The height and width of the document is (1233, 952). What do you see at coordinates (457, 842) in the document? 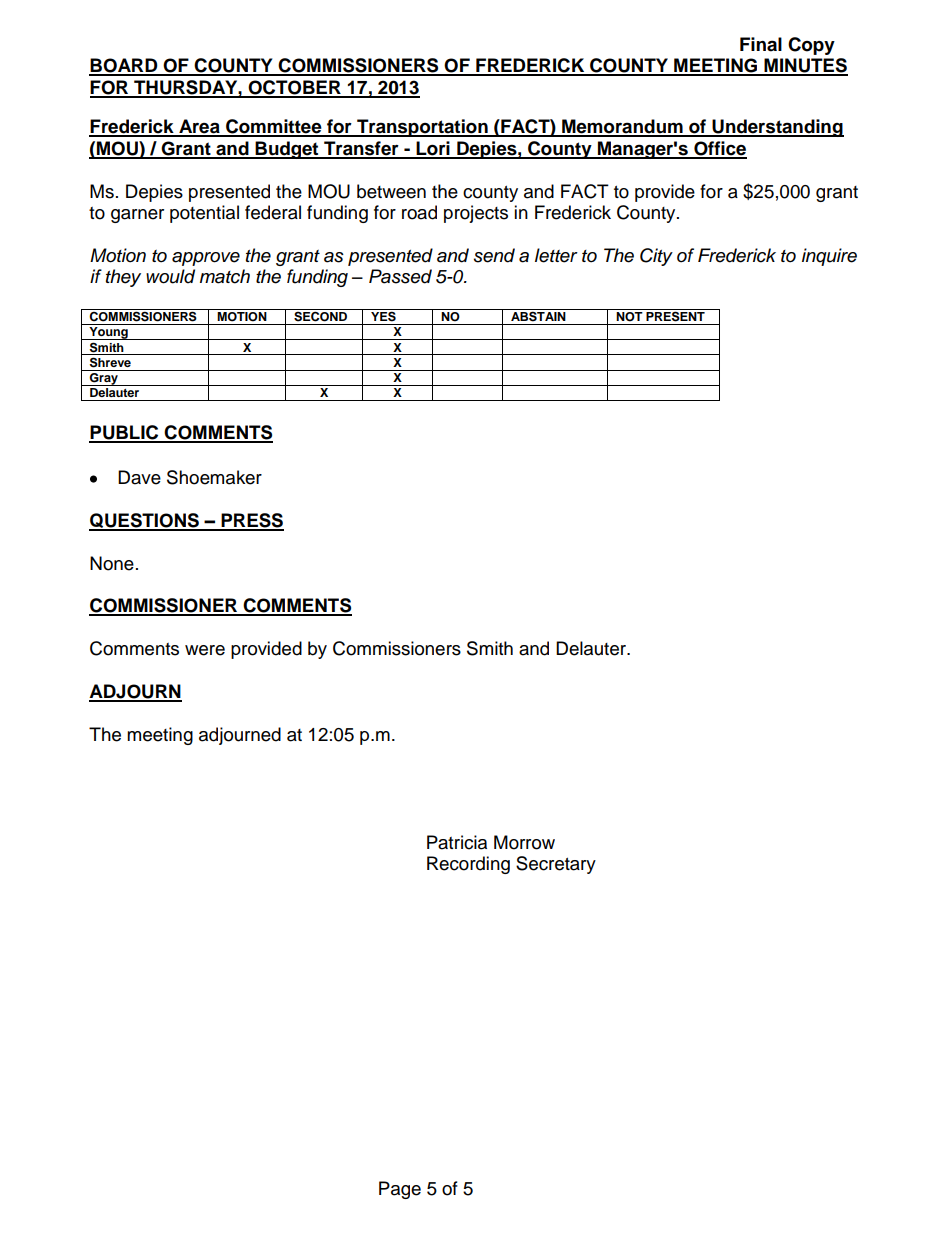
I see `Patricia` at bounding box center [457, 842].
